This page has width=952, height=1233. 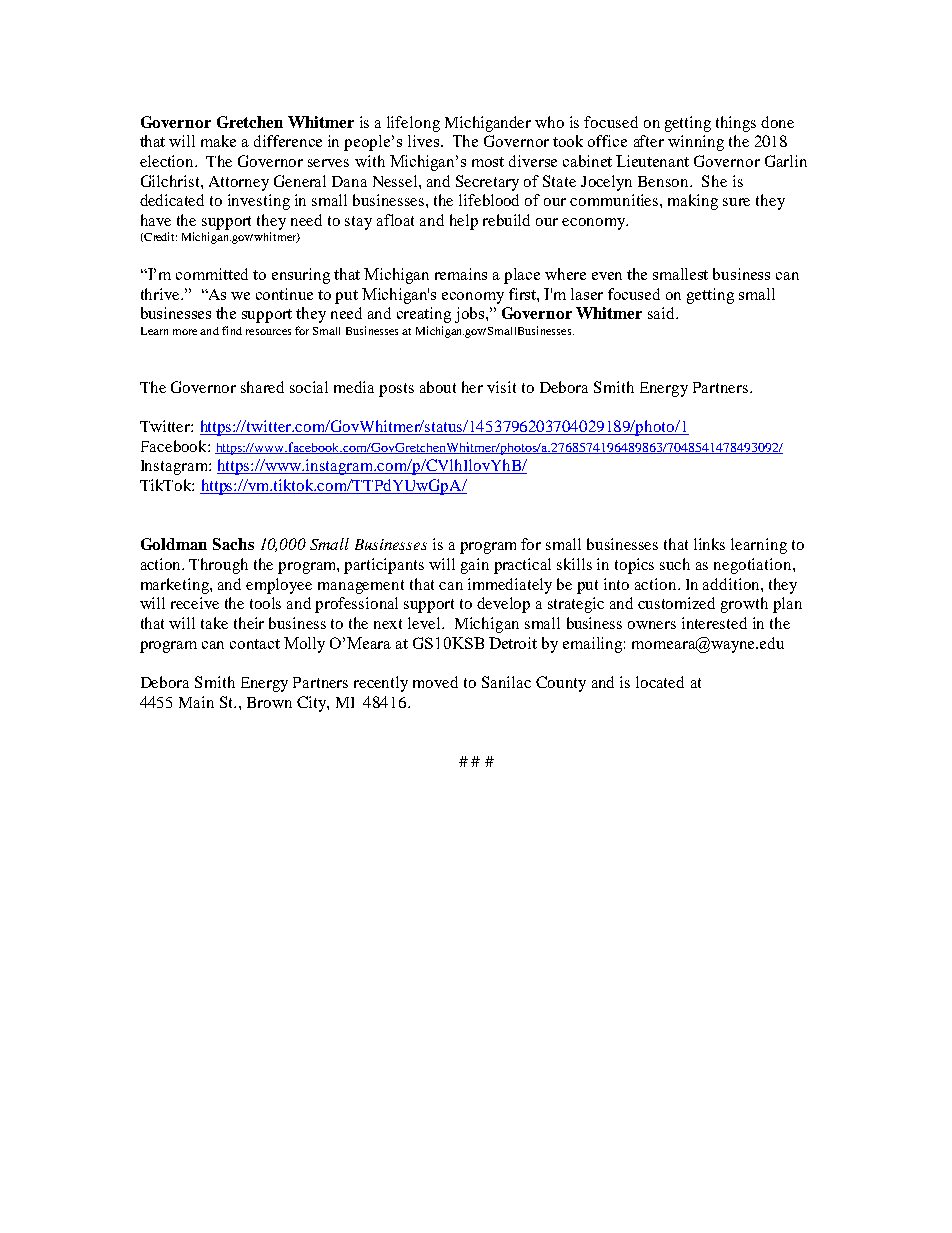 What do you see at coordinates (269, 702) in the page?
I see `Brown` at bounding box center [269, 702].
